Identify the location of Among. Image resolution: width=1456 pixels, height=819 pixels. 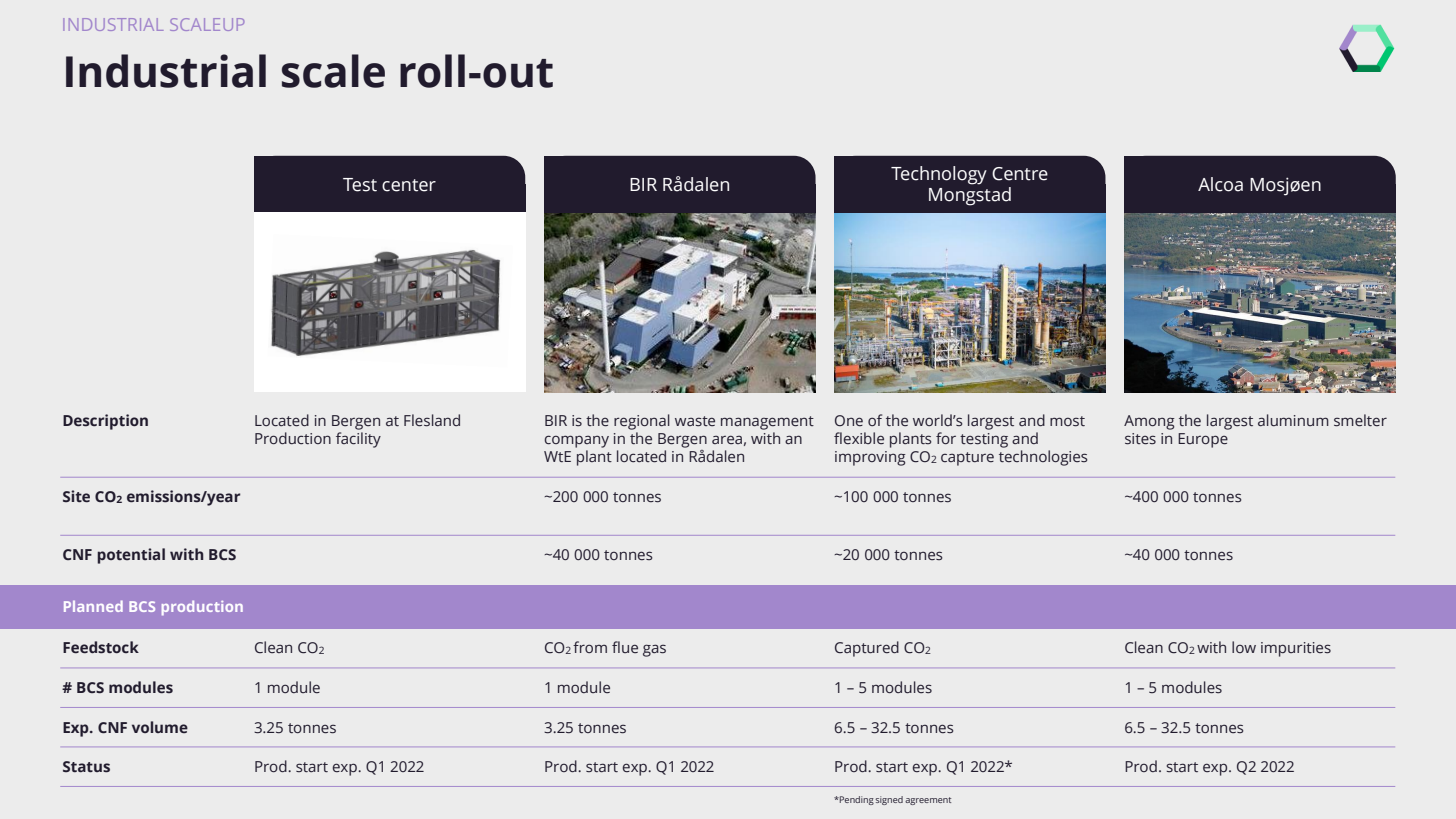
(1149, 422).
